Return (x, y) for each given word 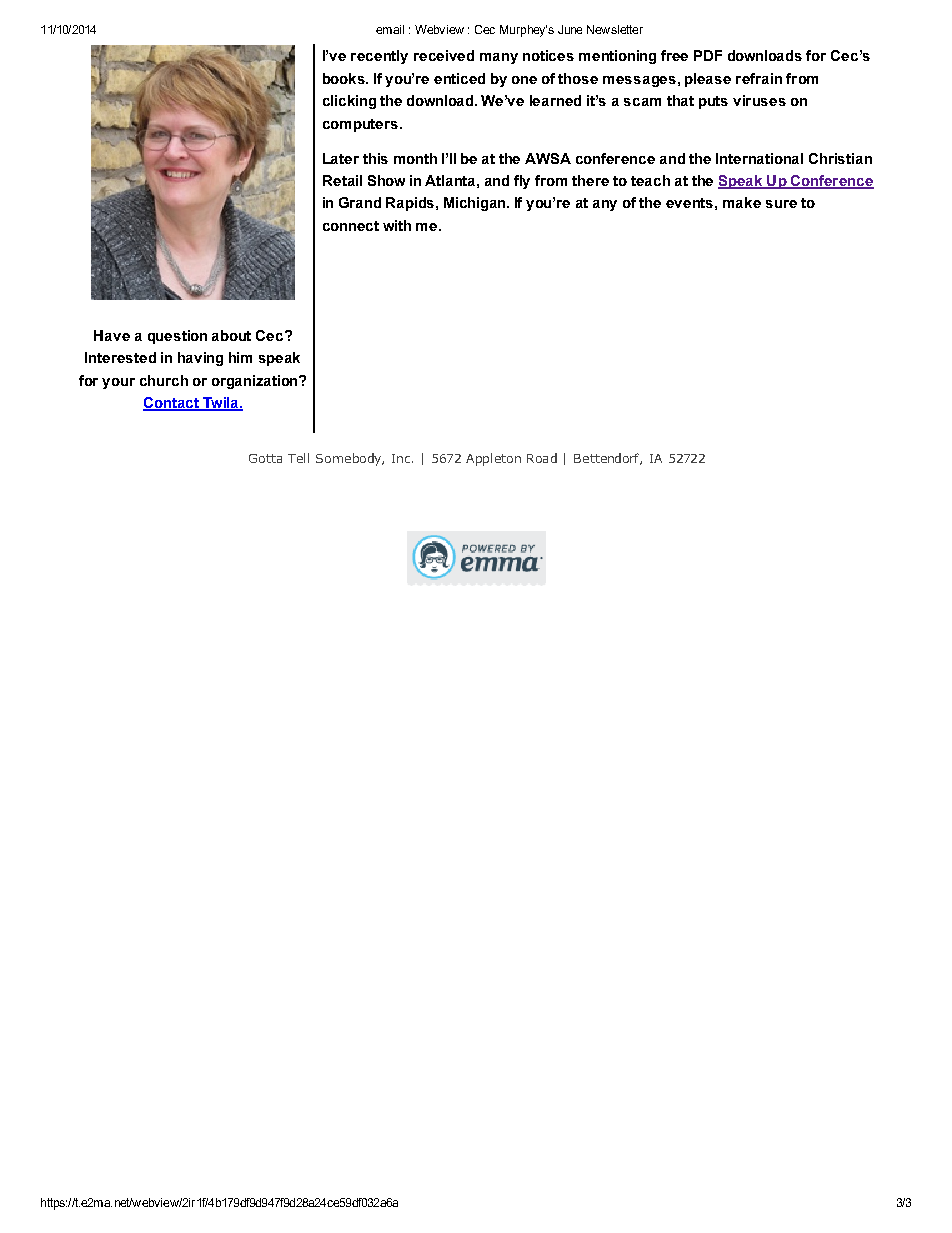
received (444, 55)
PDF (708, 55)
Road (542, 458)
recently (379, 57)
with (397, 225)
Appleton (493, 459)
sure (781, 204)
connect (351, 226)
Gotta (265, 458)
